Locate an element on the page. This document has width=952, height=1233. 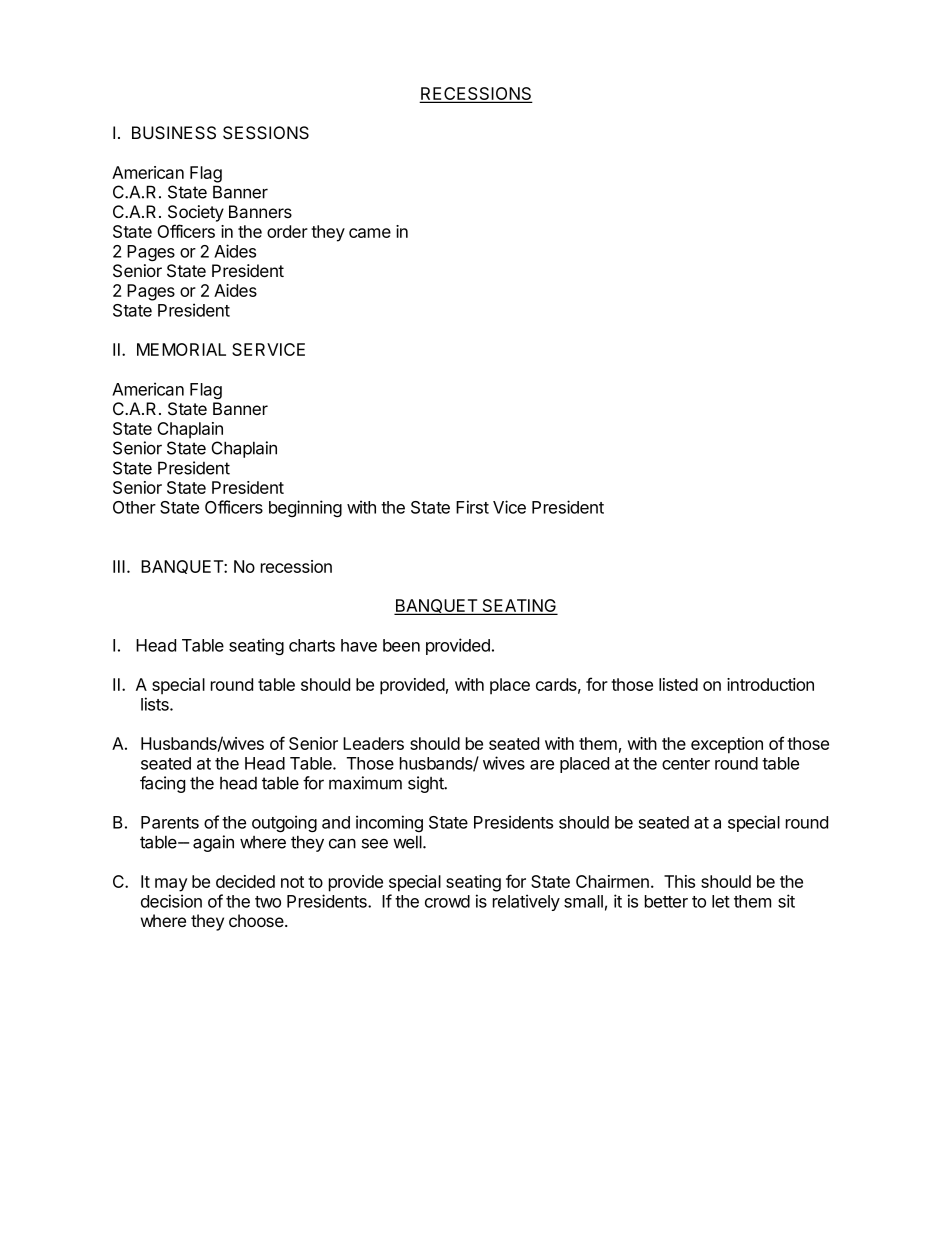
crowd is located at coordinates (447, 901).
